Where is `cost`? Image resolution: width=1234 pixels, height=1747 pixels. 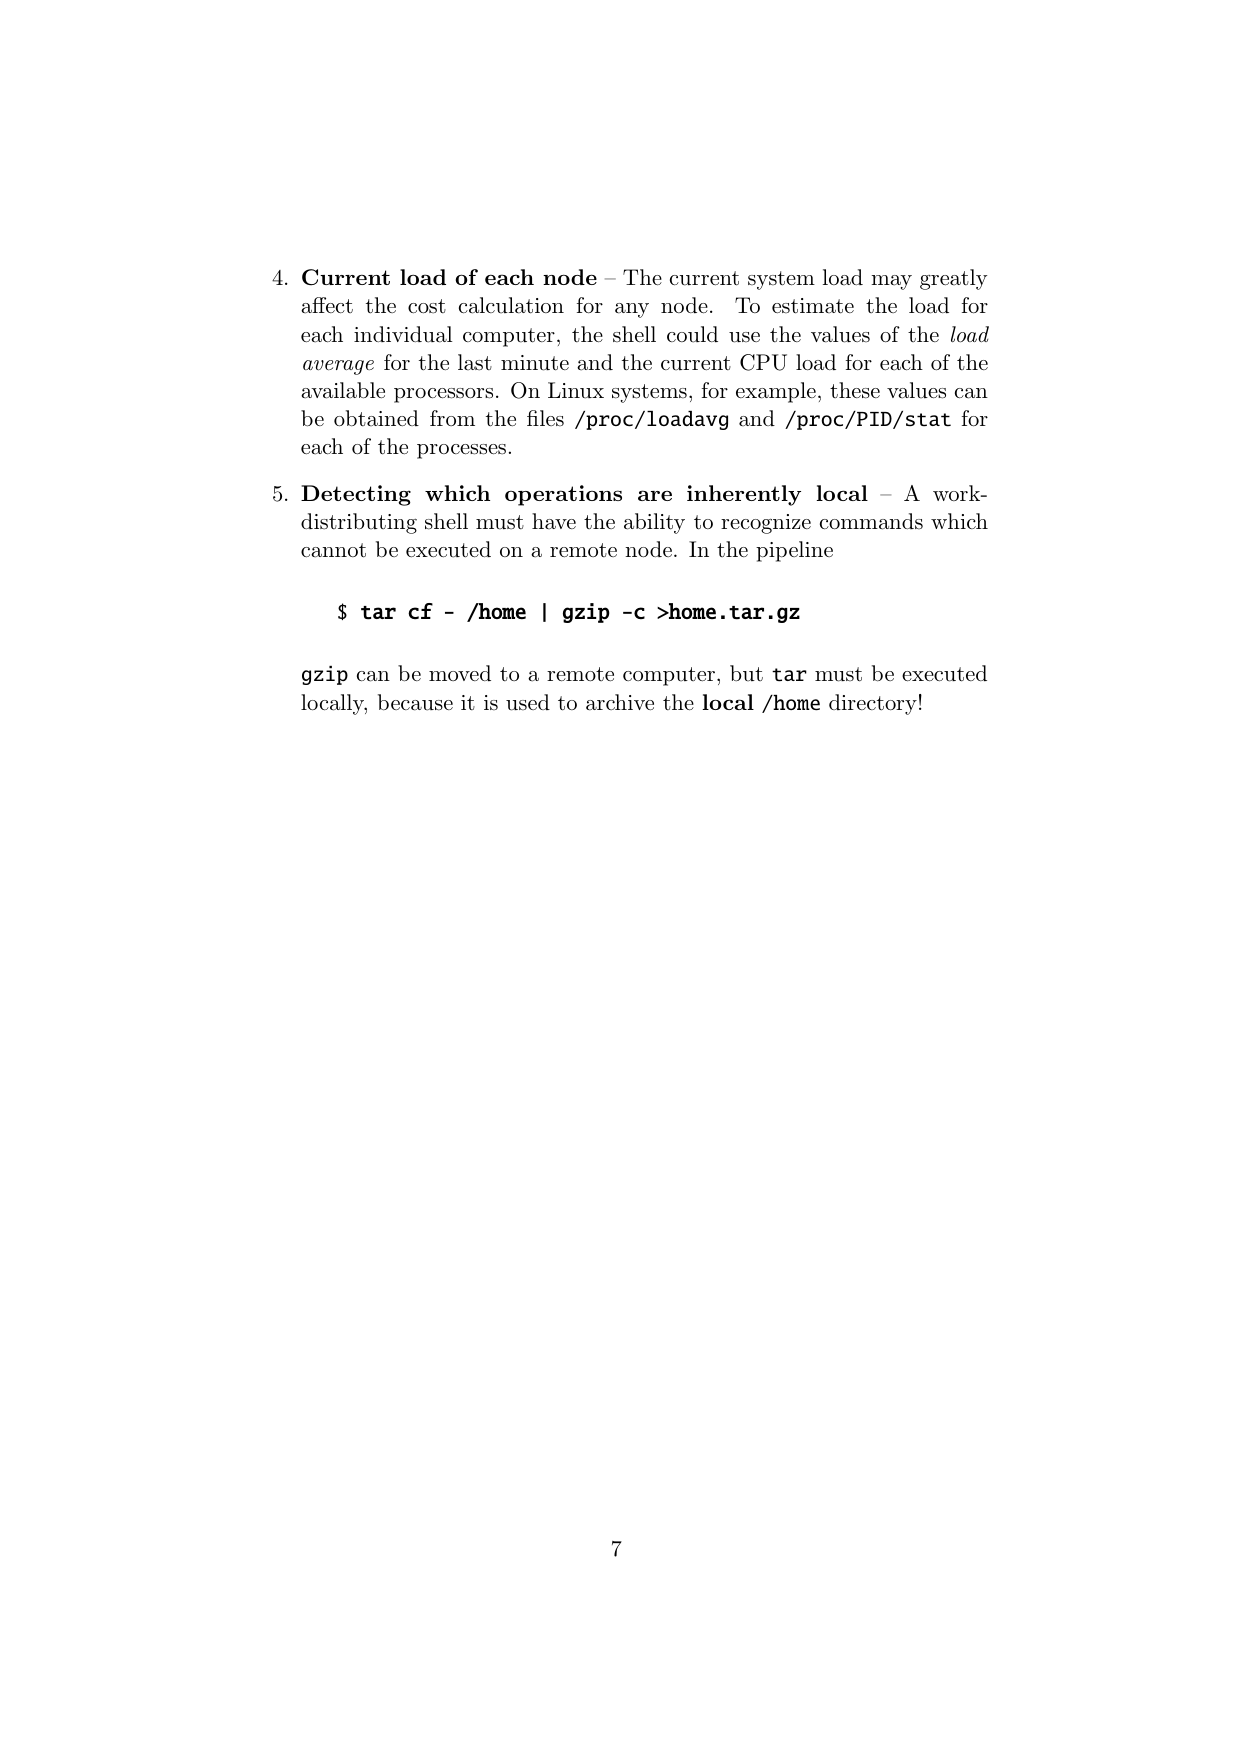
cost is located at coordinates (427, 306).
